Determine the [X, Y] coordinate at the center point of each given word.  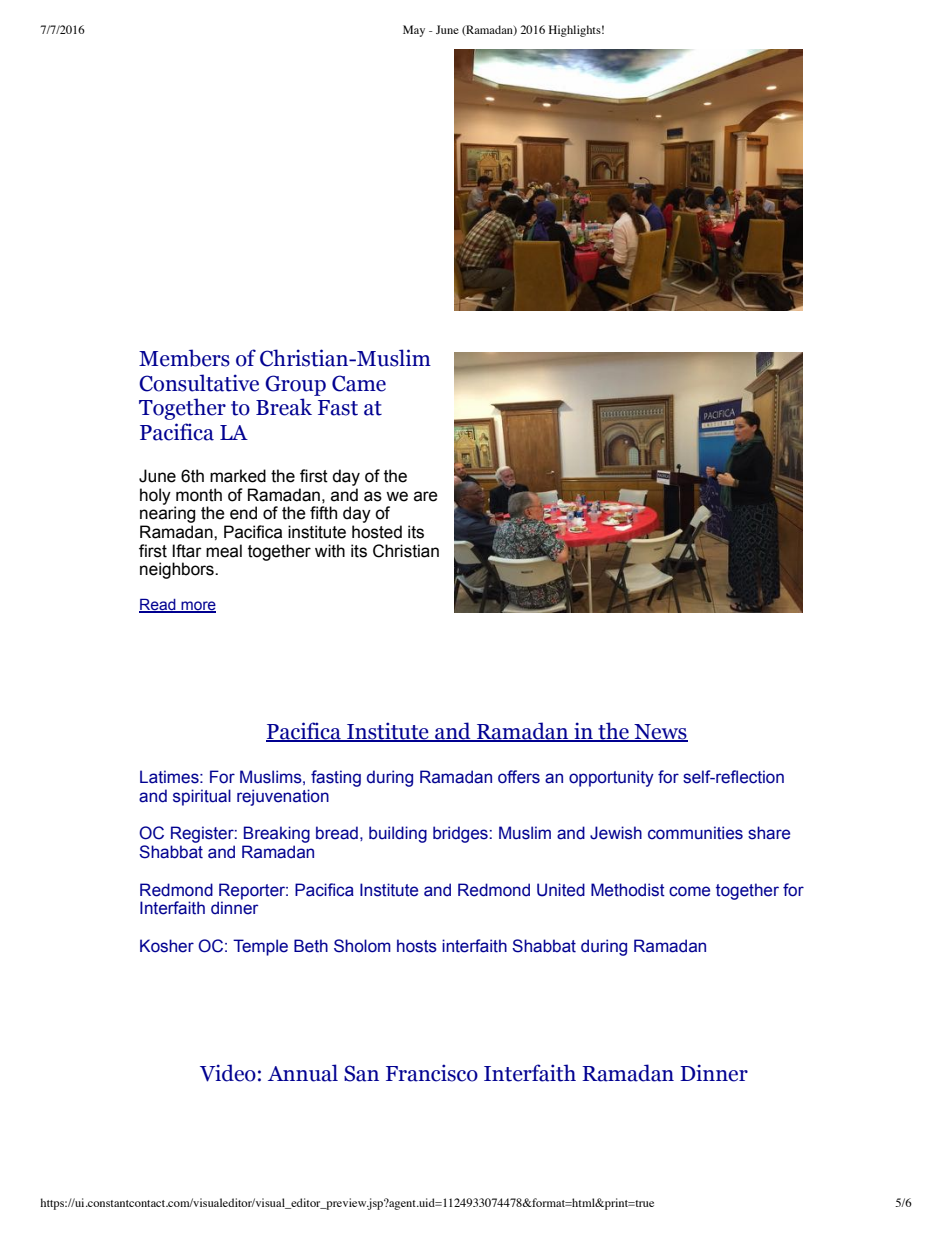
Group [295, 385]
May [414, 31]
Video [228, 1073]
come [689, 891]
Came [359, 383]
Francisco [432, 1073]
